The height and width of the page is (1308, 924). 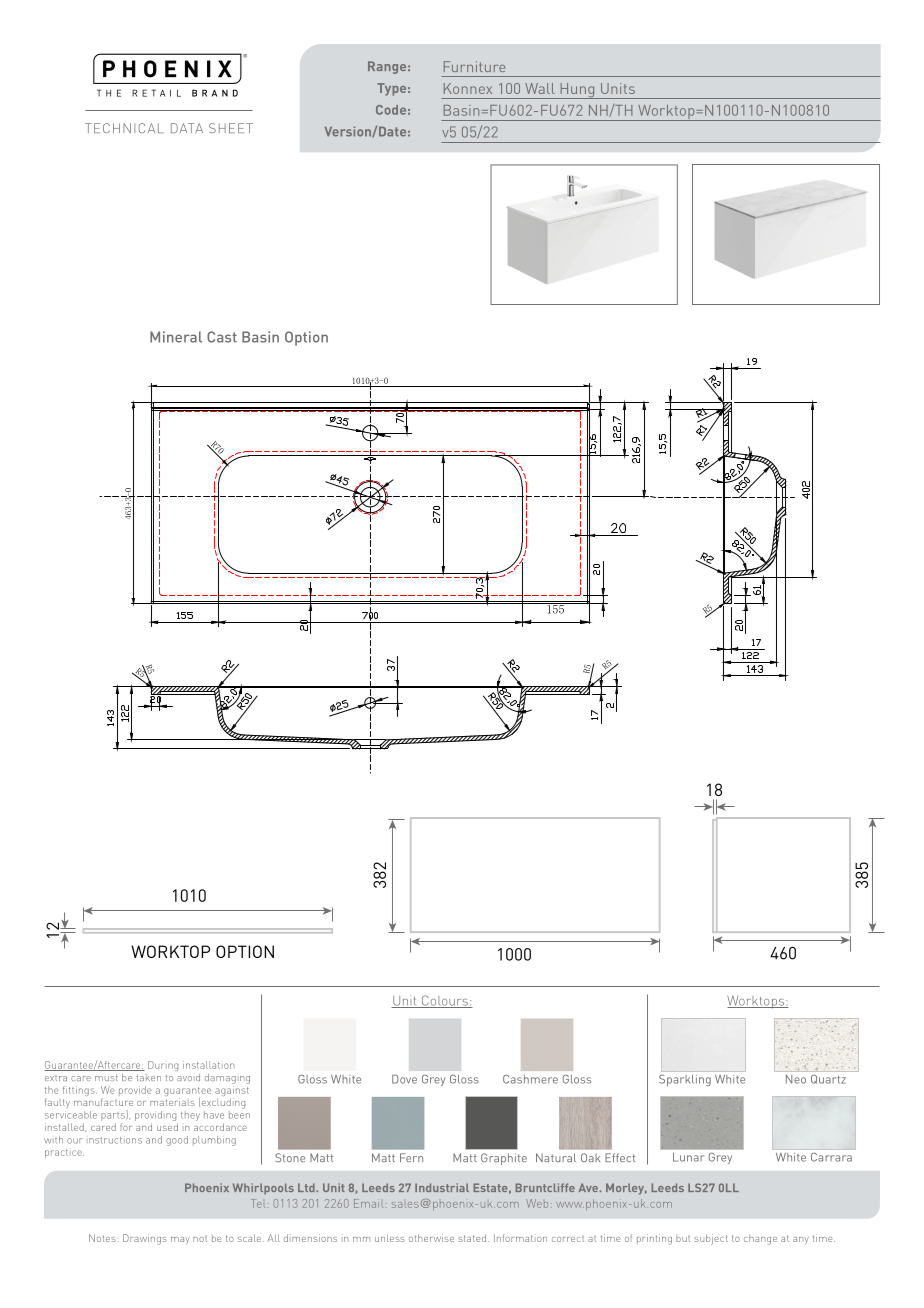 What do you see at coordinates (145, 1239) in the page?
I see `Drawings` at bounding box center [145, 1239].
